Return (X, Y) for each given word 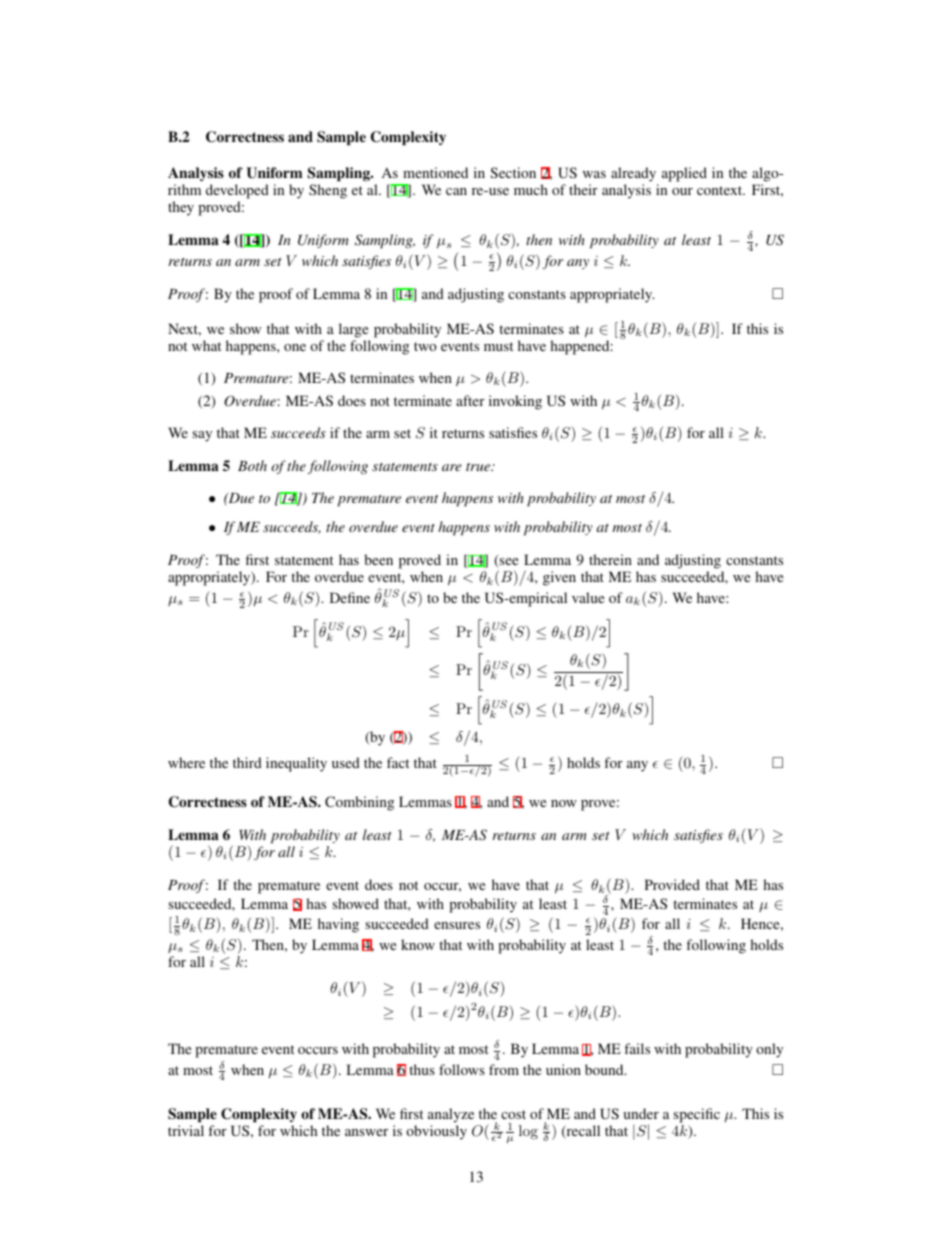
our (682, 191)
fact (398, 762)
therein (610, 559)
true (479, 467)
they (181, 208)
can (456, 191)
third (247, 762)
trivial (186, 1130)
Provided (672, 884)
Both (252, 465)
